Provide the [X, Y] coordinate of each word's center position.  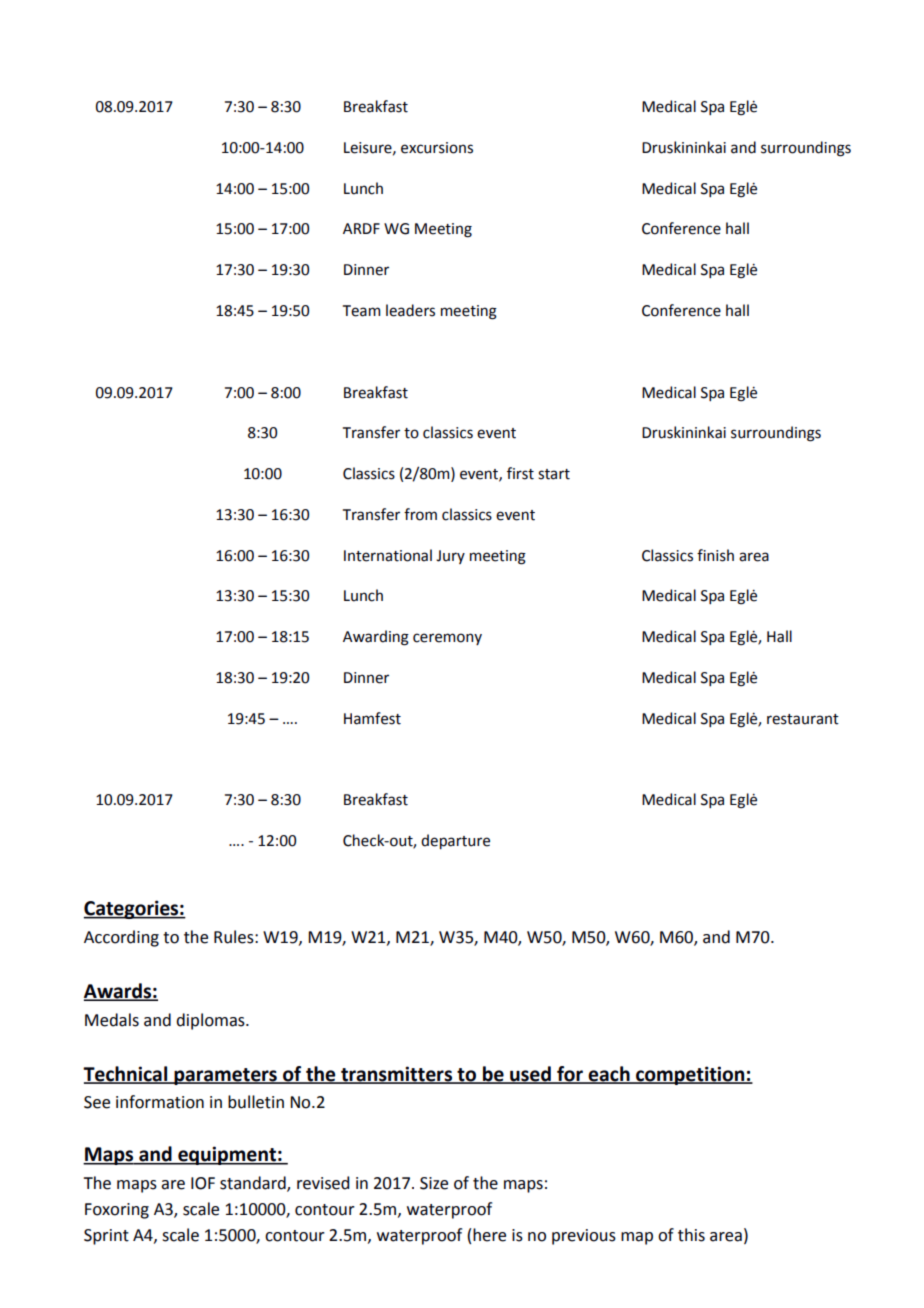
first [520, 473]
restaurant [803, 719]
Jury [450, 557]
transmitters [397, 1074]
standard [254, 1183]
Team [361, 311]
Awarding [376, 638]
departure [455, 841]
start [554, 474]
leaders [410, 310]
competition [690, 1075]
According [121, 938]
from [420, 514]
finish [715, 555]
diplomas [211, 1021]
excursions [437, 148]
